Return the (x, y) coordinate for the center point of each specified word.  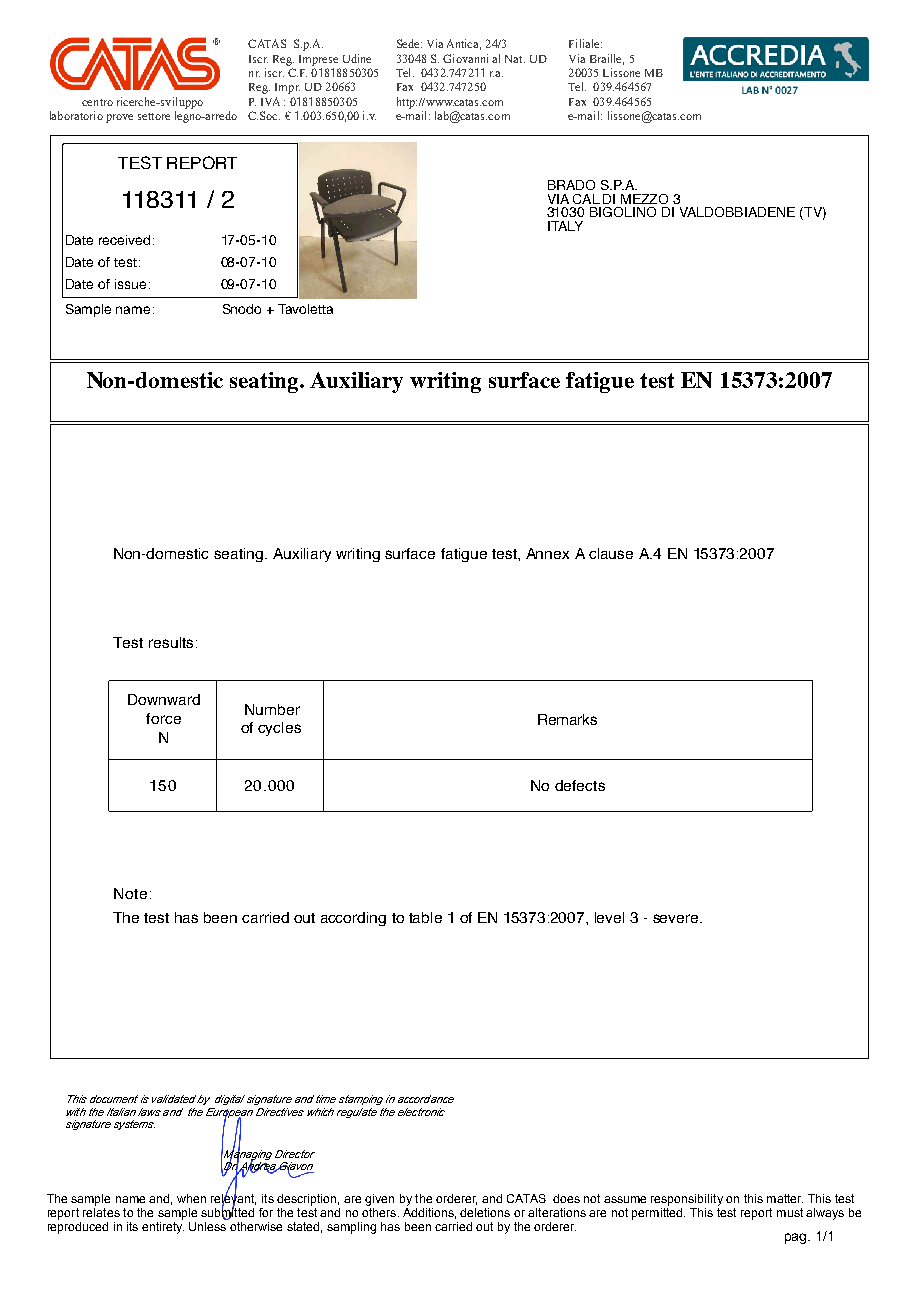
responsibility (687, 1200)
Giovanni (465, 58)
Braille (607, 59)
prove (119, 118)
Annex (547, 553)
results (171, 642)
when (191, 1198)
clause (611, 553)
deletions (485, 1212)
